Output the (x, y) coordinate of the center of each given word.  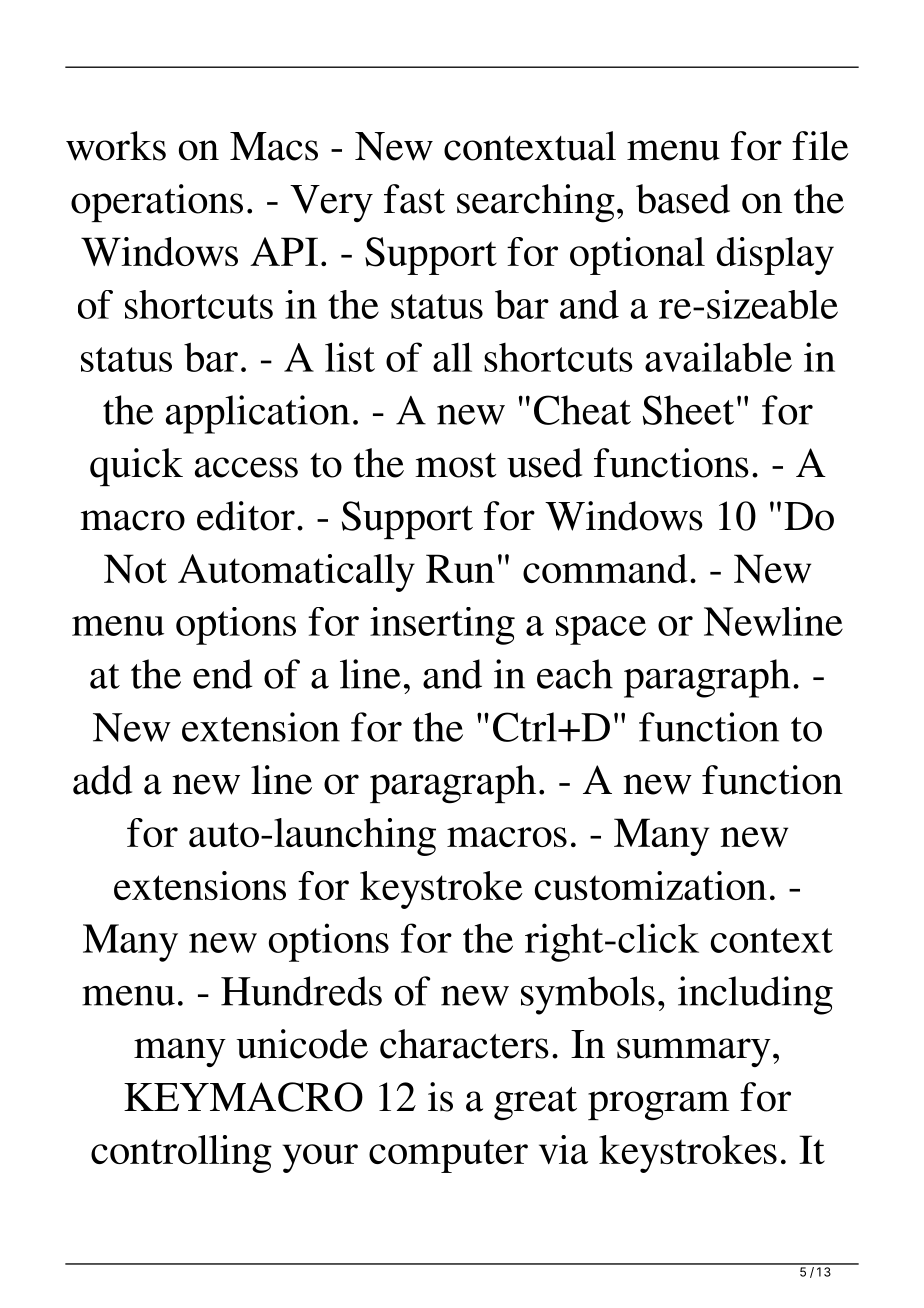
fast (414, 199)
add (102, 780)
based (683, 199)
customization (651, 885)
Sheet (688, 410)
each (575, 674)
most (456, 465)
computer (448, 1156)
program (658, 1106)
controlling (181, 1154)
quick (136, 467)
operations (157, 203)
